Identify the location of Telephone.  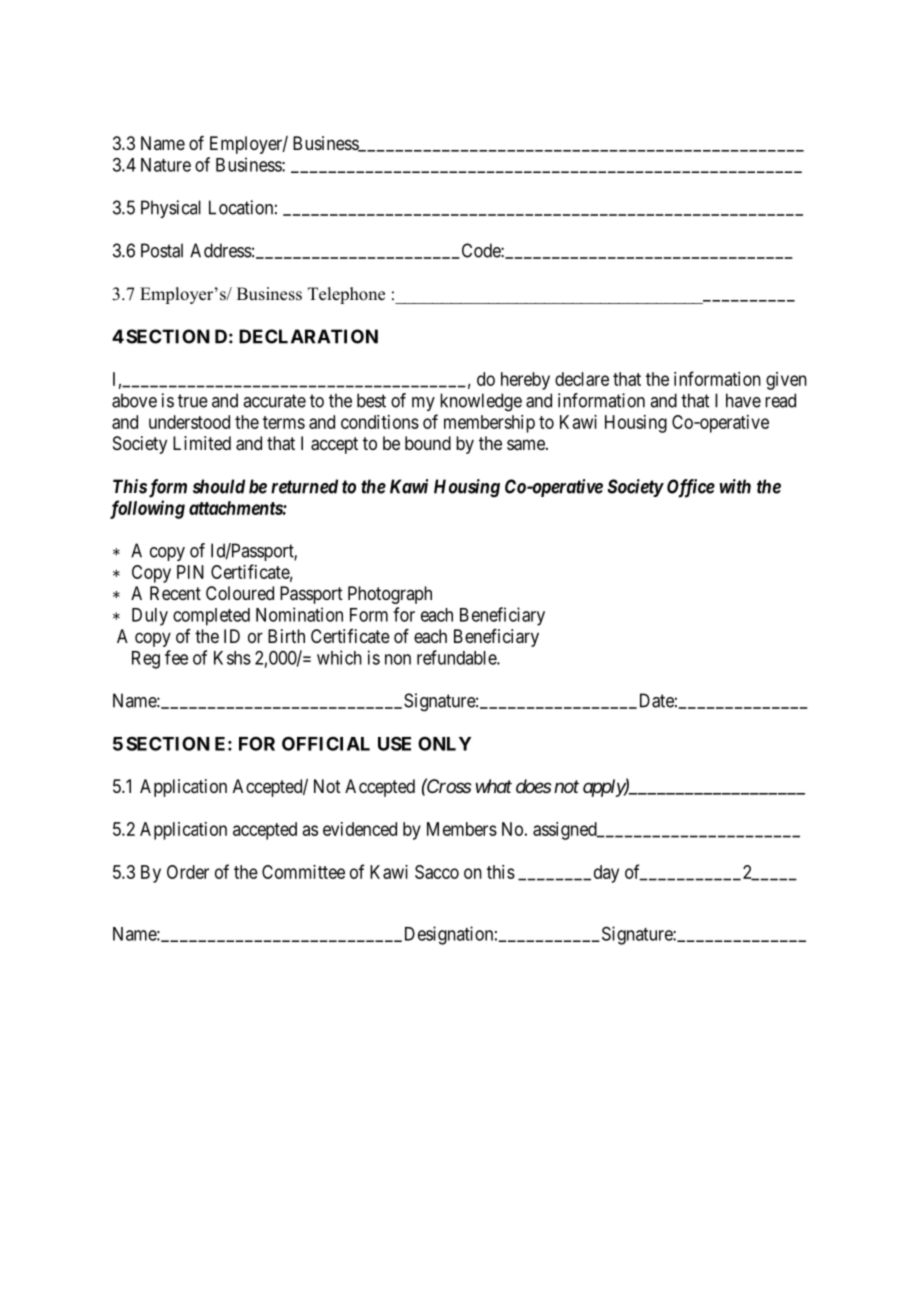
(346, 295).
